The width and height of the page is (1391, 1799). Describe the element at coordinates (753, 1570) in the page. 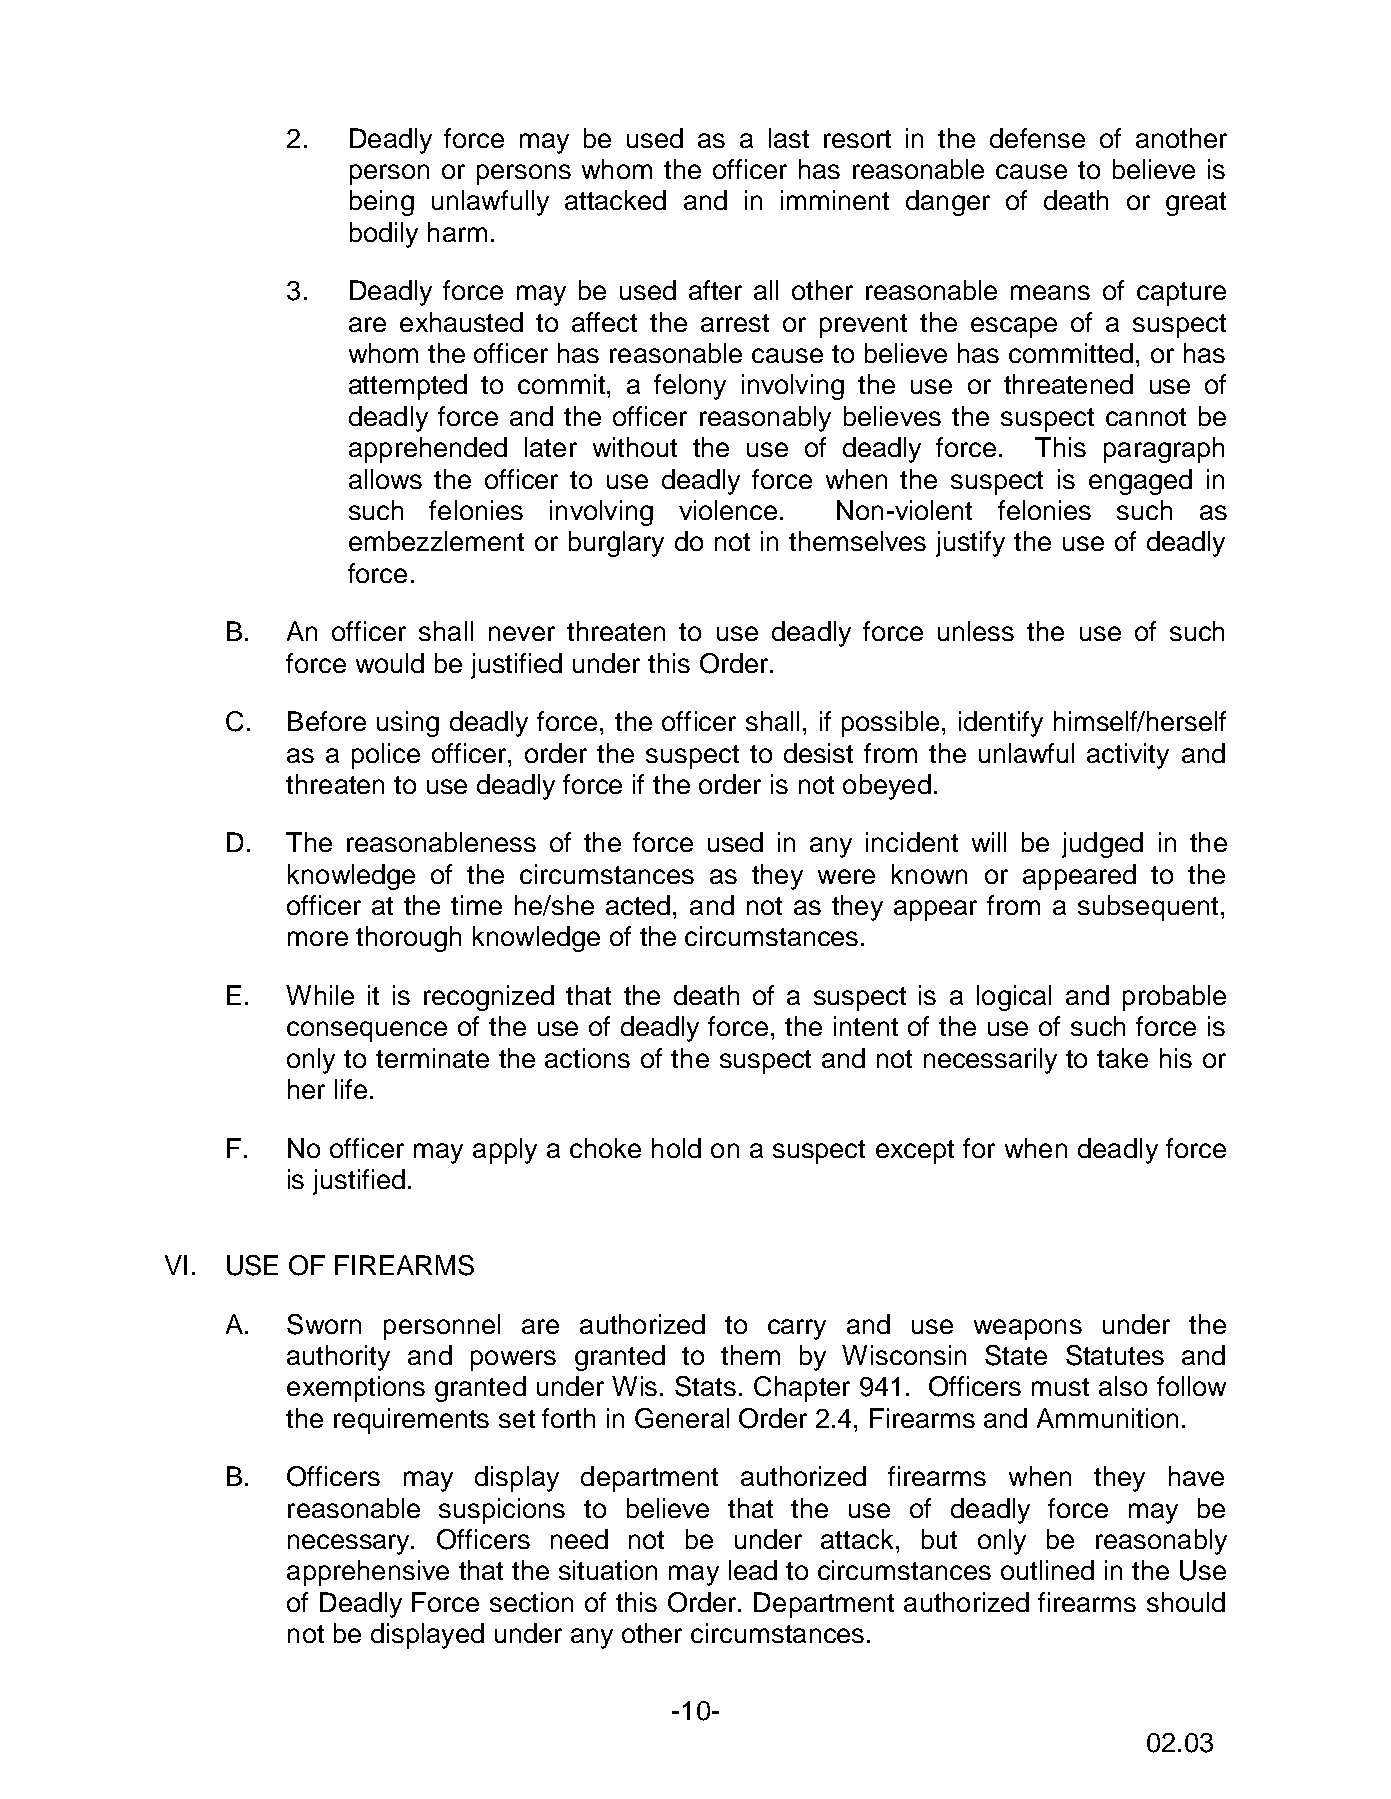

I see `lead` at that location.
